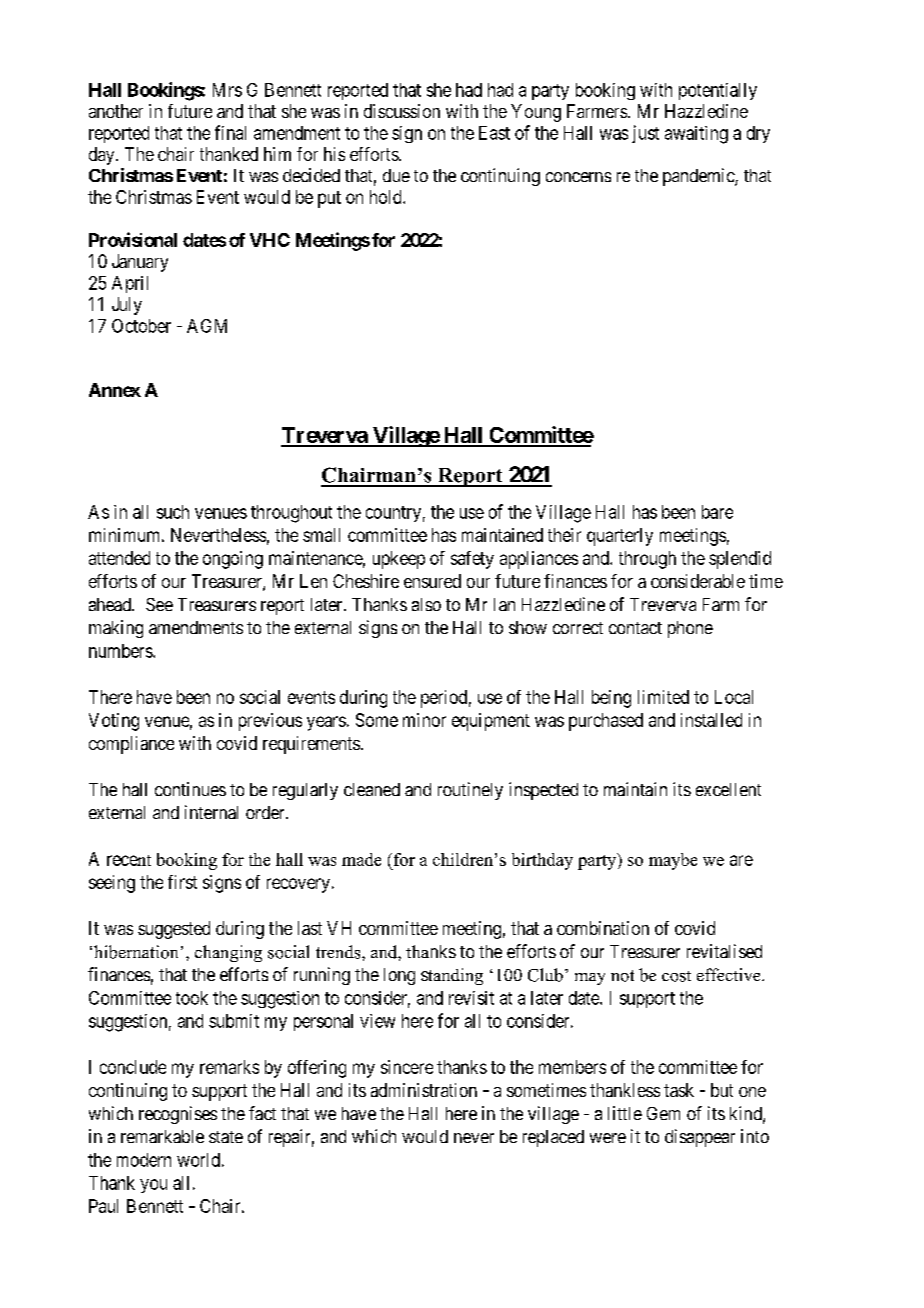  What do you see at coordinates (211, 812) in the screenshot?
I see `internal` at bounding box center [211, 812].
